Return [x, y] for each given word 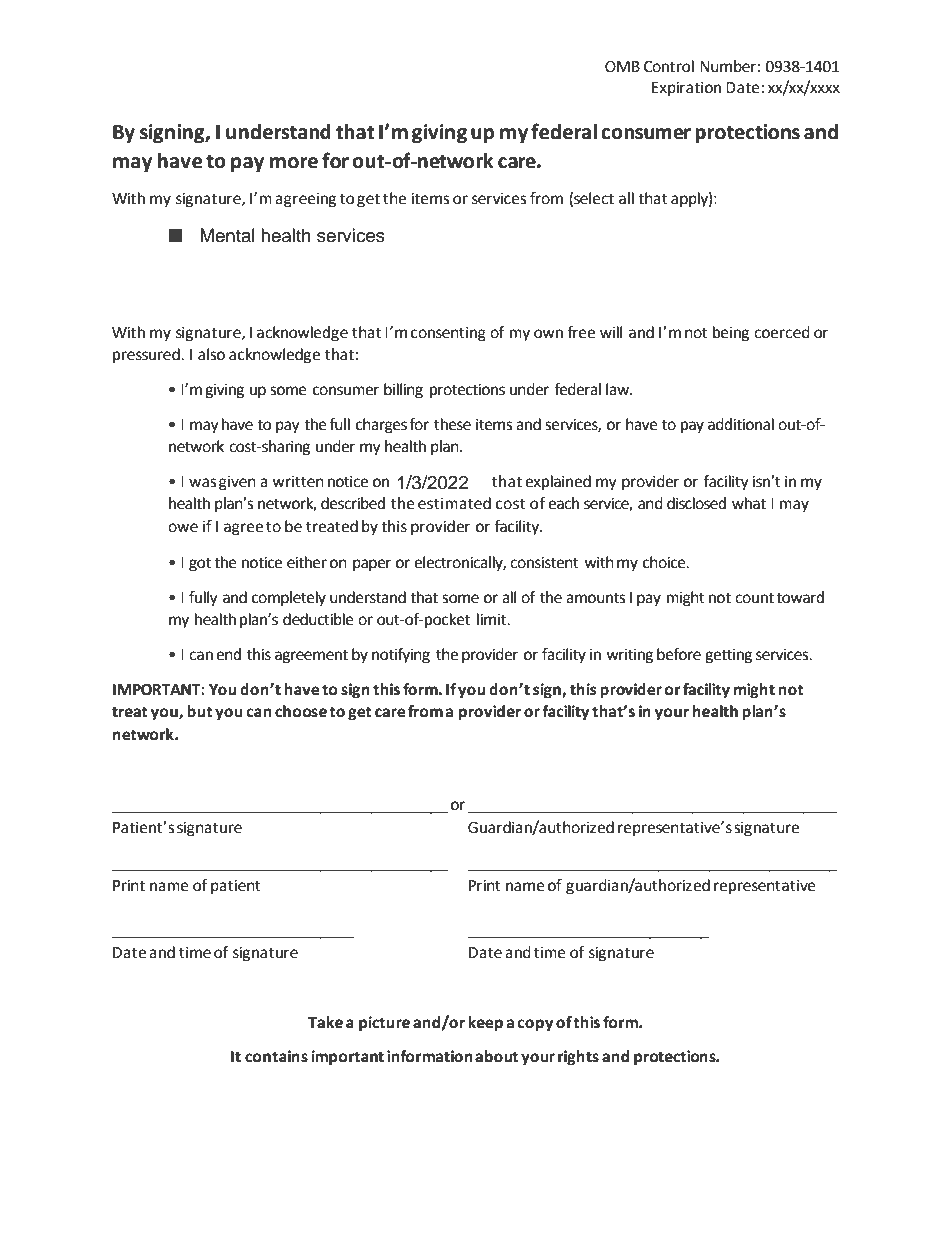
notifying [401, 656]
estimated [454, 503]
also [211, 354]
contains [276, 1056]
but [200, 711]
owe [183, 528]
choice [665, 562]
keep [485, 1024]
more [294, 163]
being [731, 334]
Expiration [686, 89]
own [548, 334]
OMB [622, 67]
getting [728, 656]
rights [578, 1058]
